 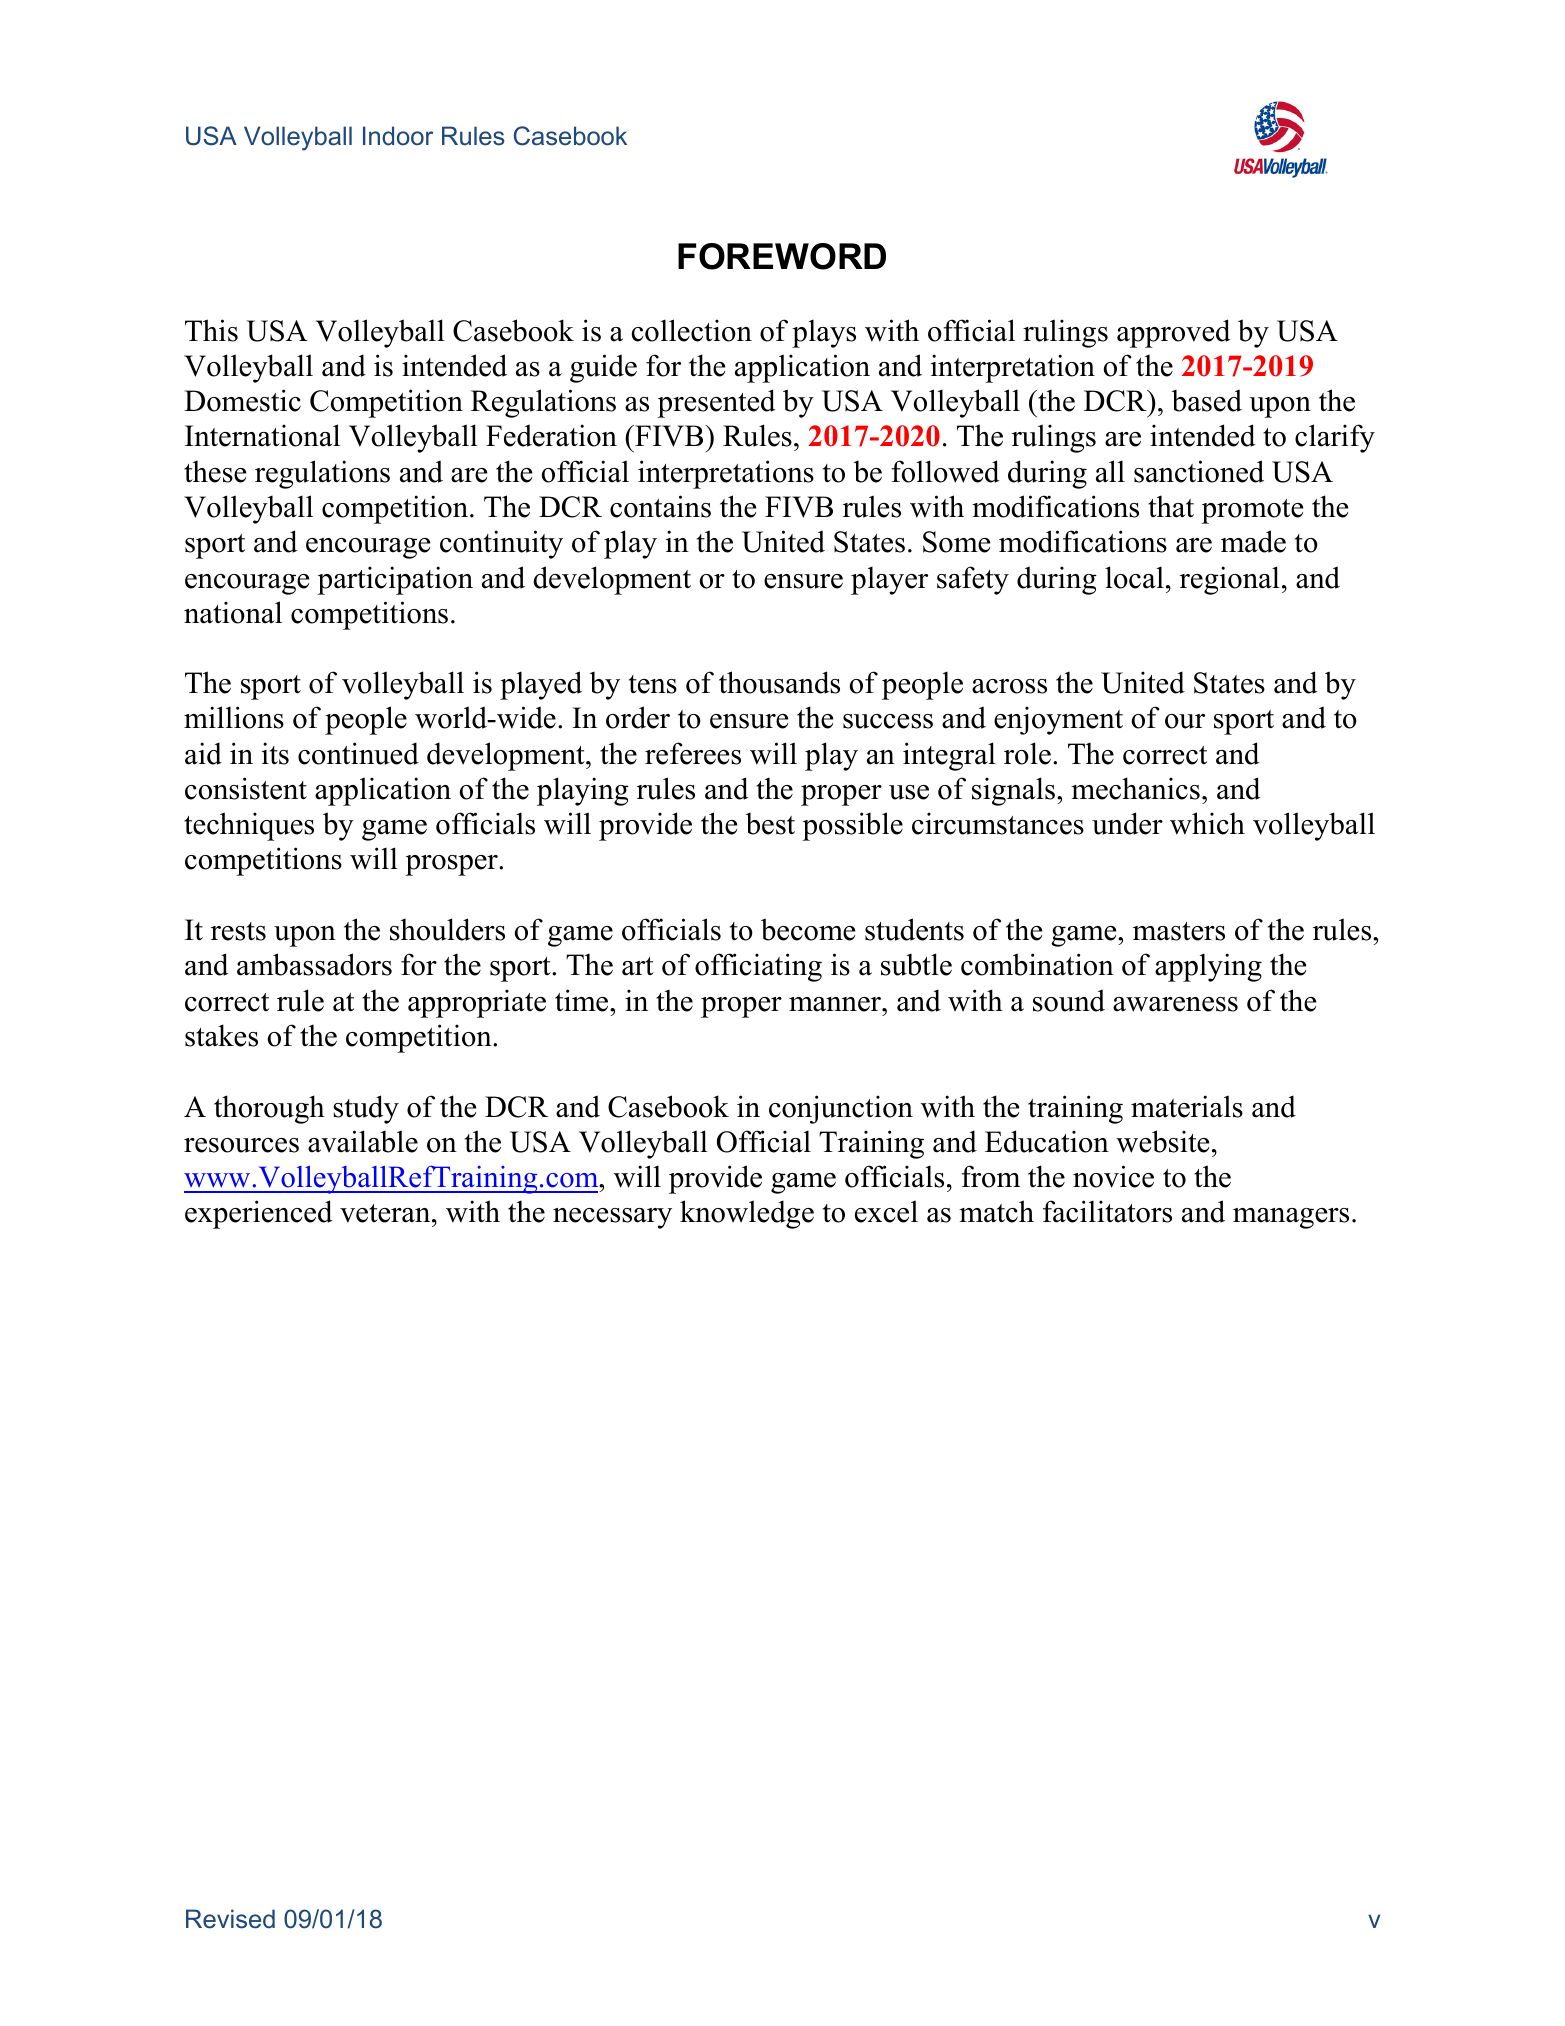 I want to click on managers, so click(x=1291, y=1218).
